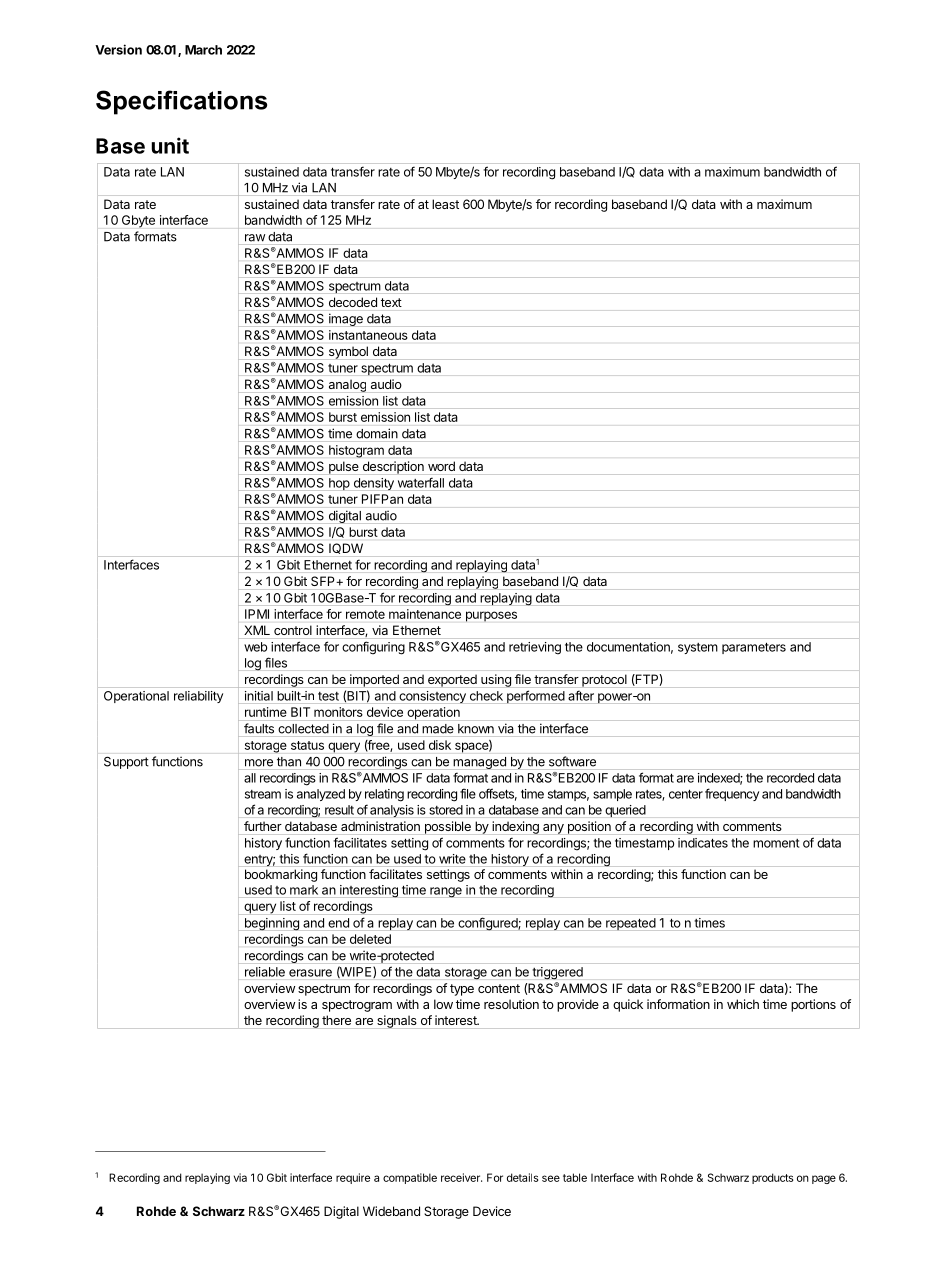 The width and height of the screenshot is (952, 1271). I want to click on Specifications, so click(181, 102).
